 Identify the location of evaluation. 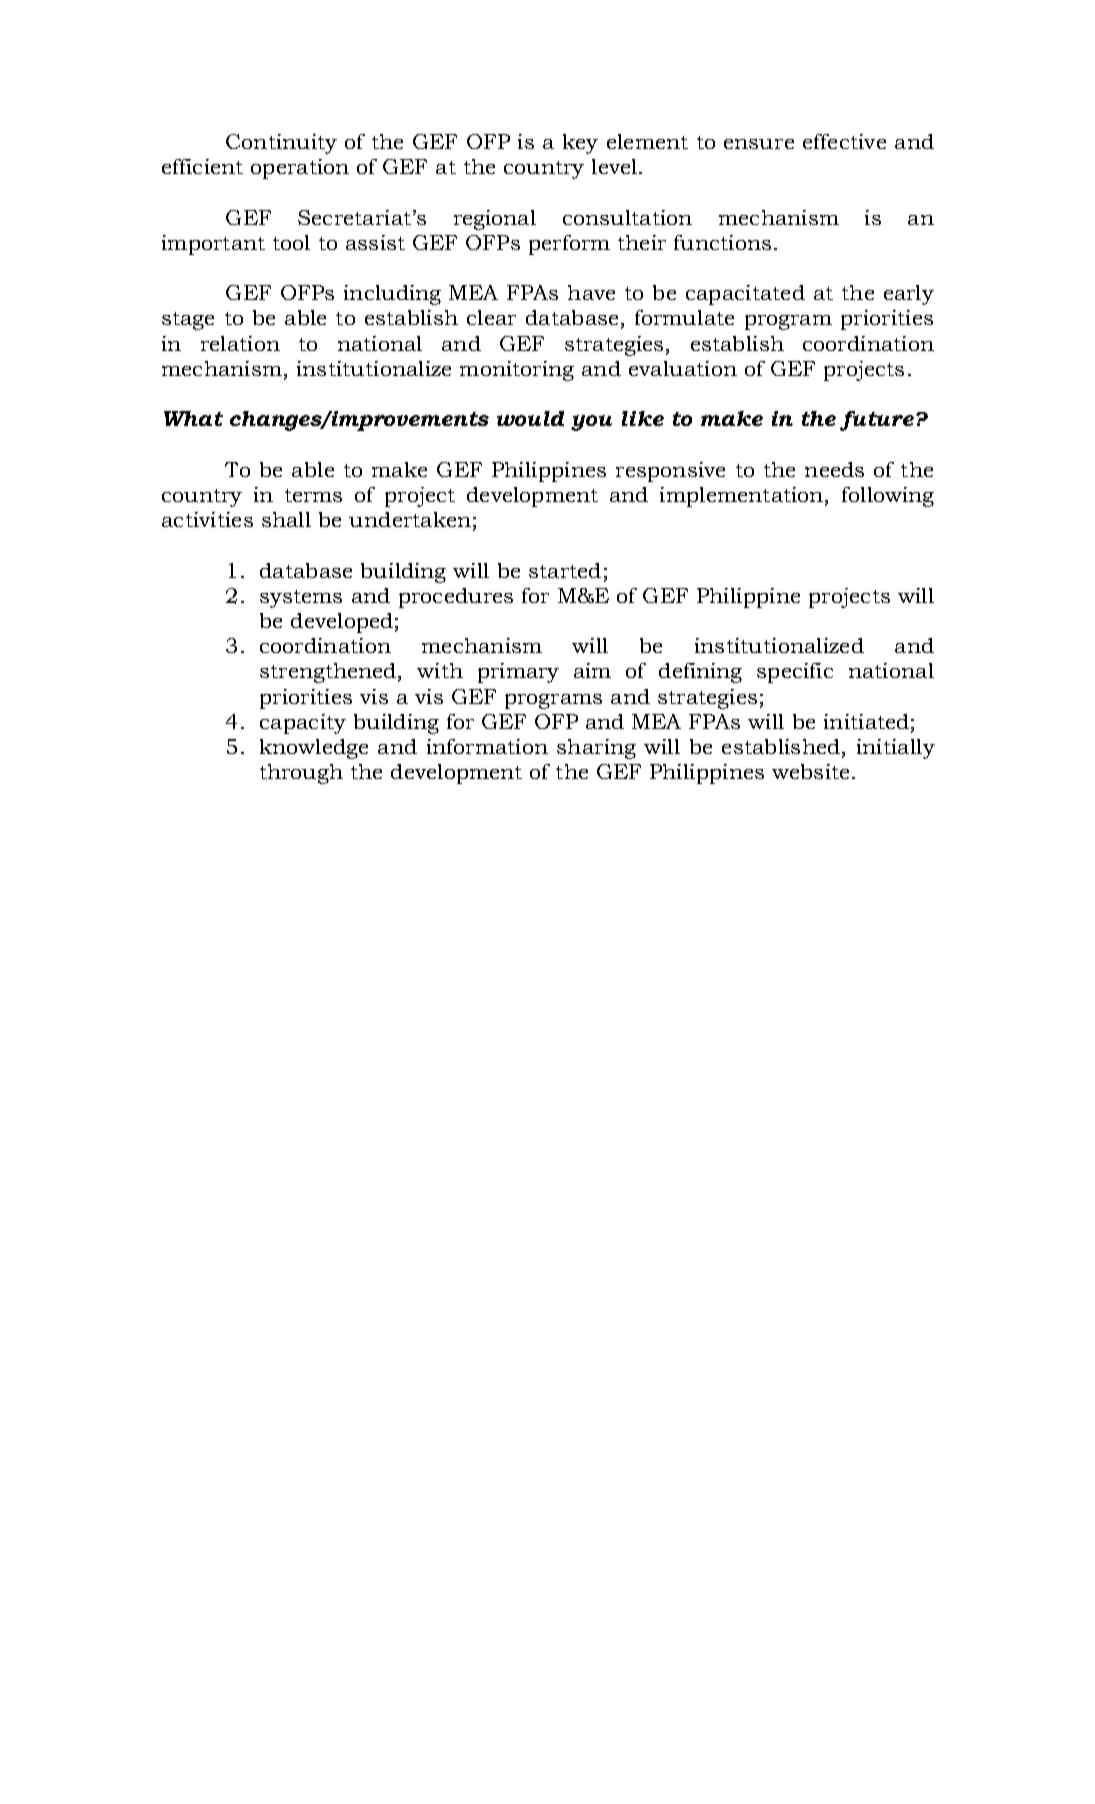
(683, 368).
